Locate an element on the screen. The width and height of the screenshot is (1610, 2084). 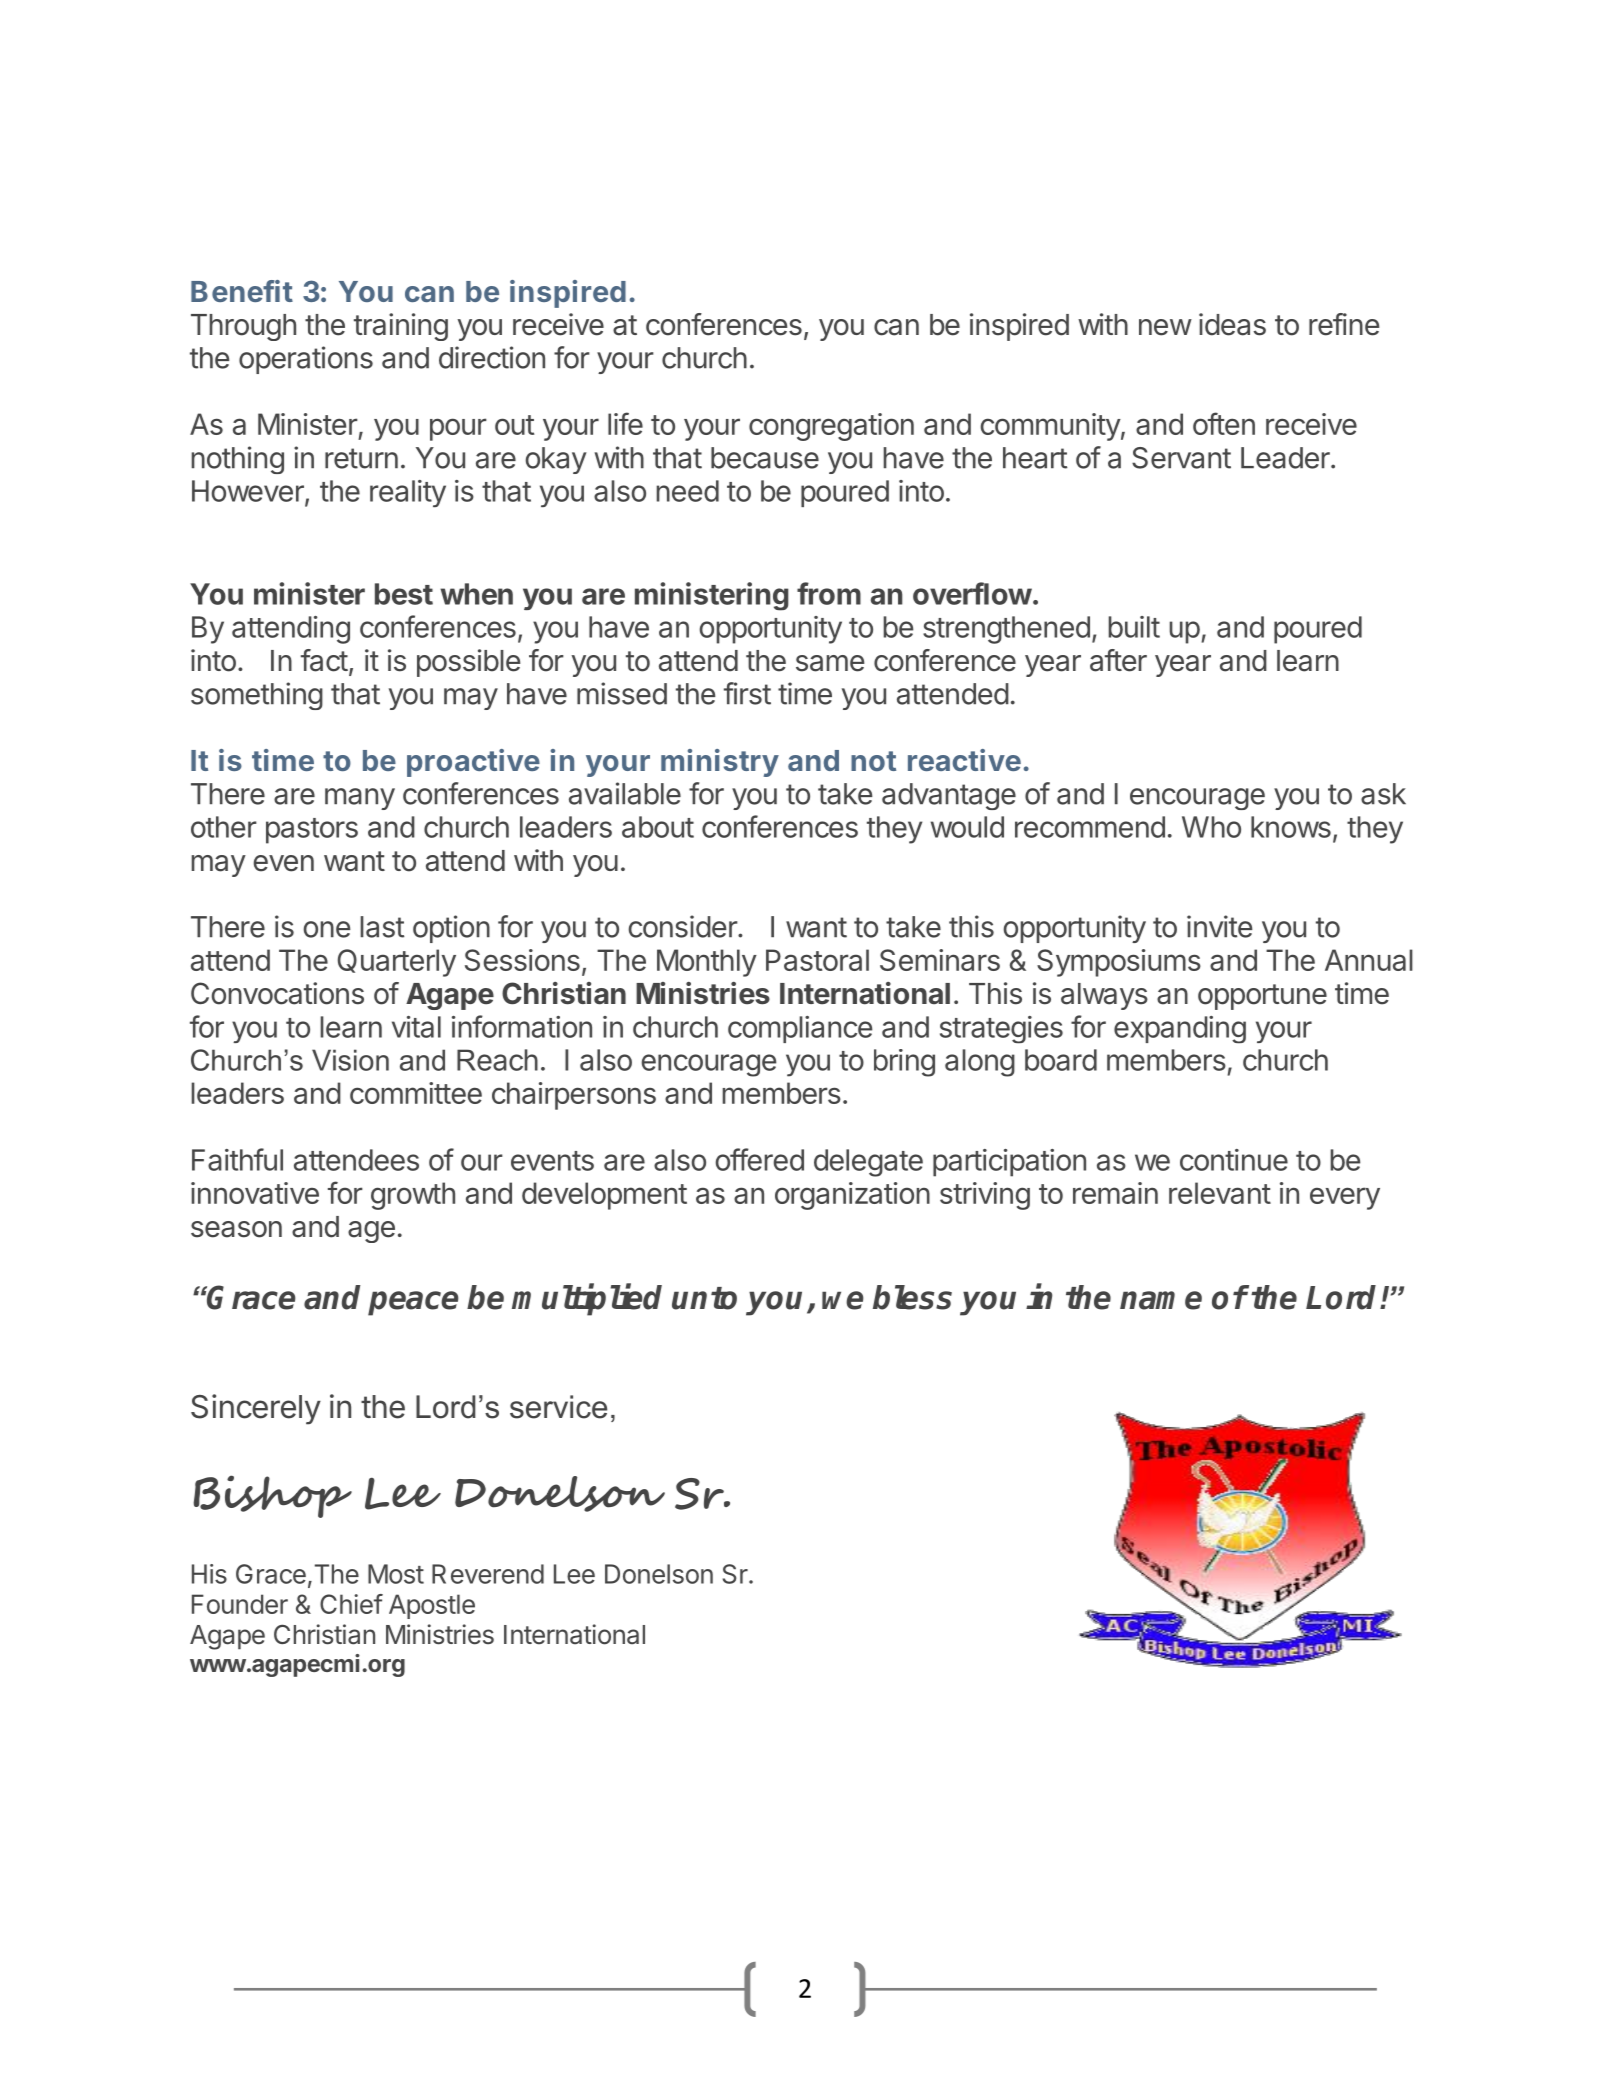
Most is located at coordinates (396, 1574).
